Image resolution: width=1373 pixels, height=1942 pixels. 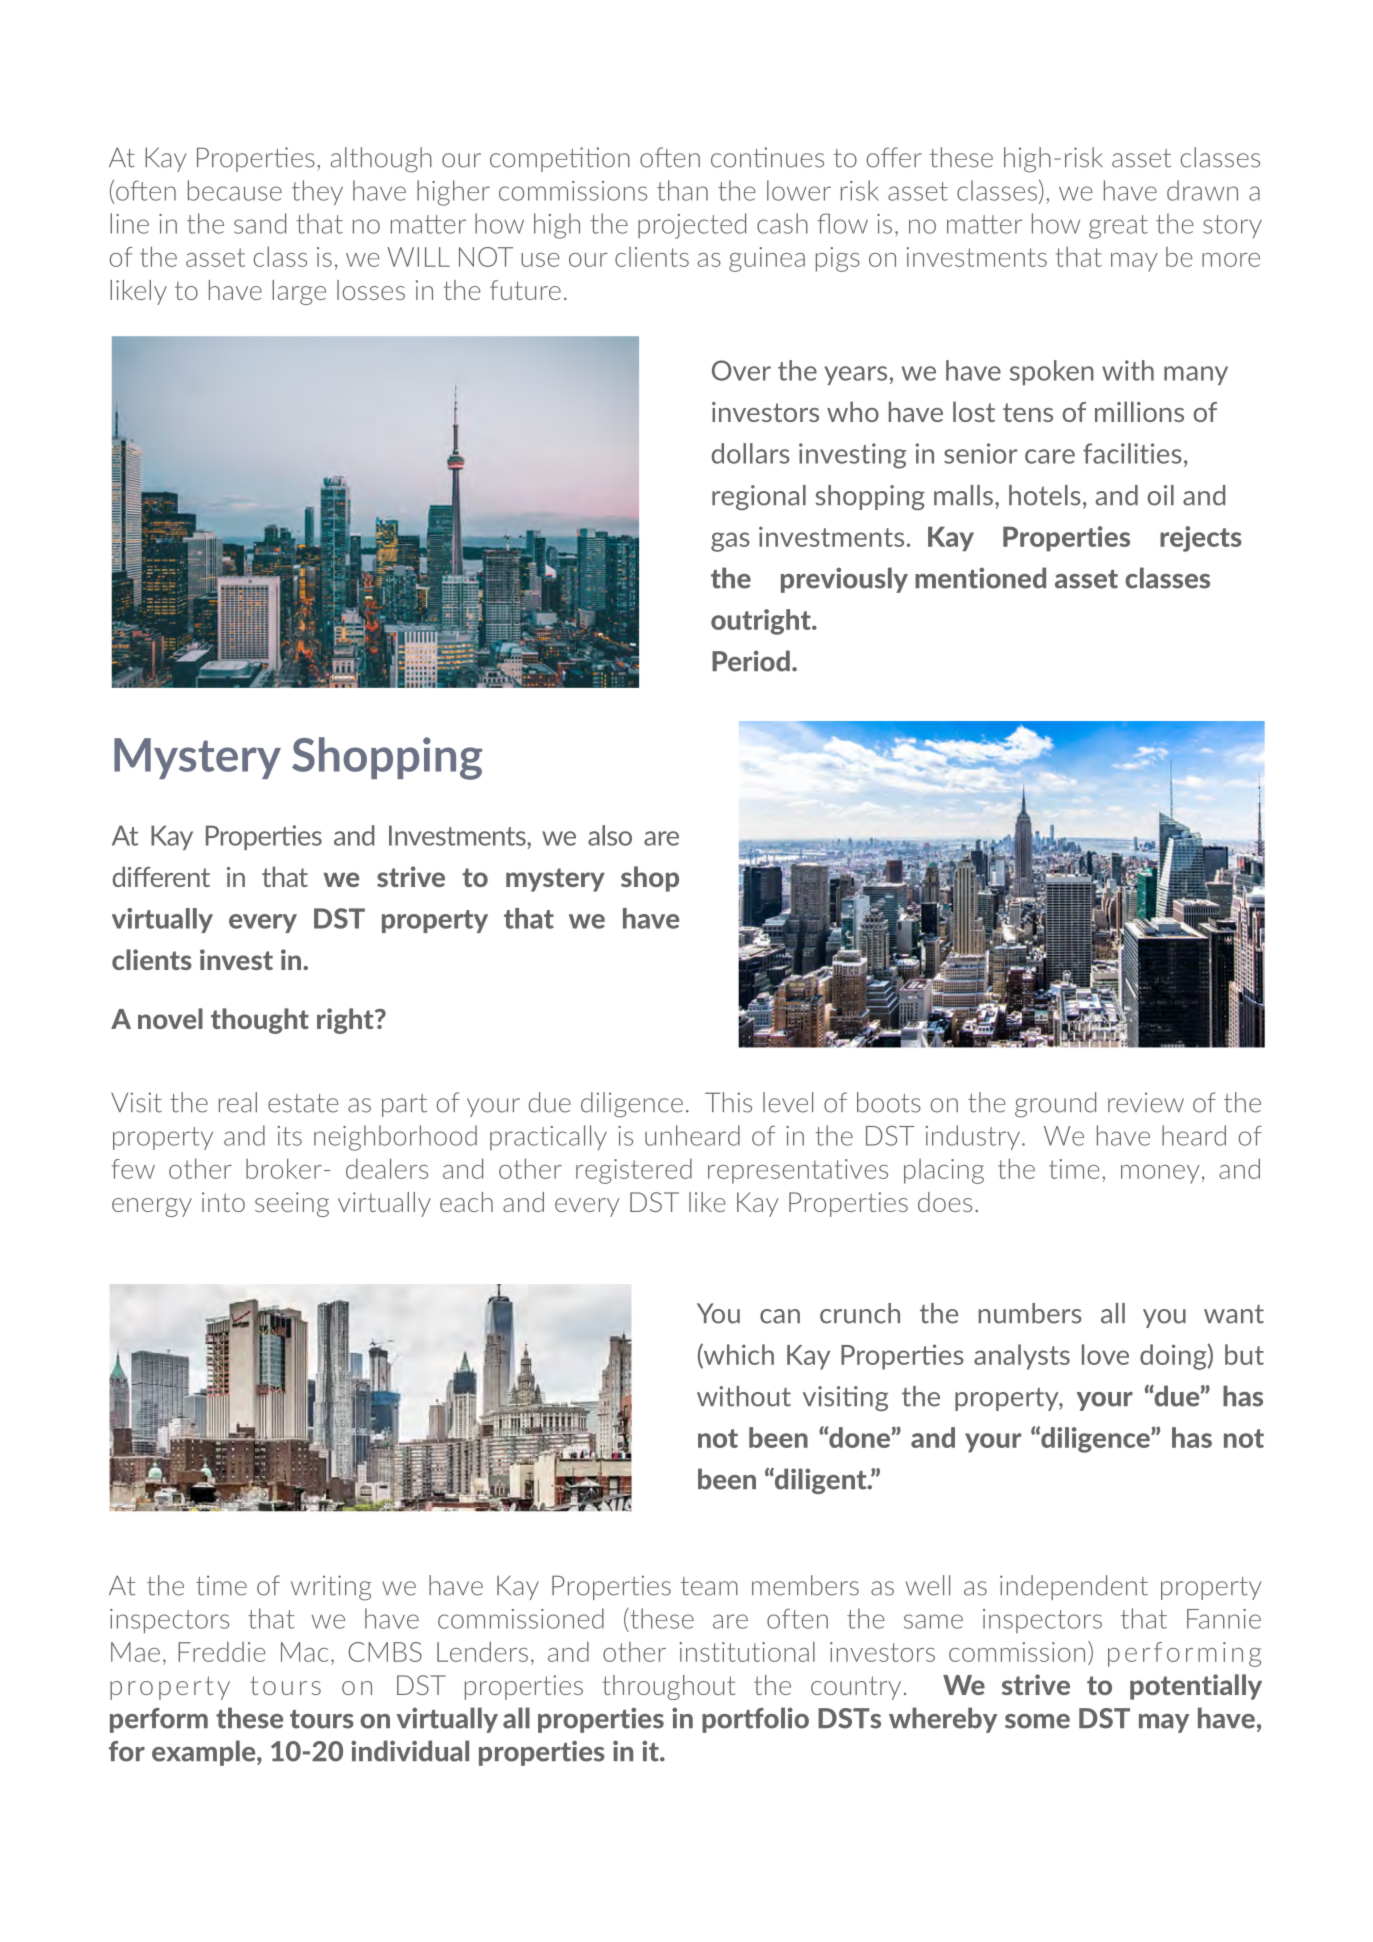 What do you see at coordinates (304, 1652) in the screenshot?
I see `Mac` at bounding box center [304, 1652].
